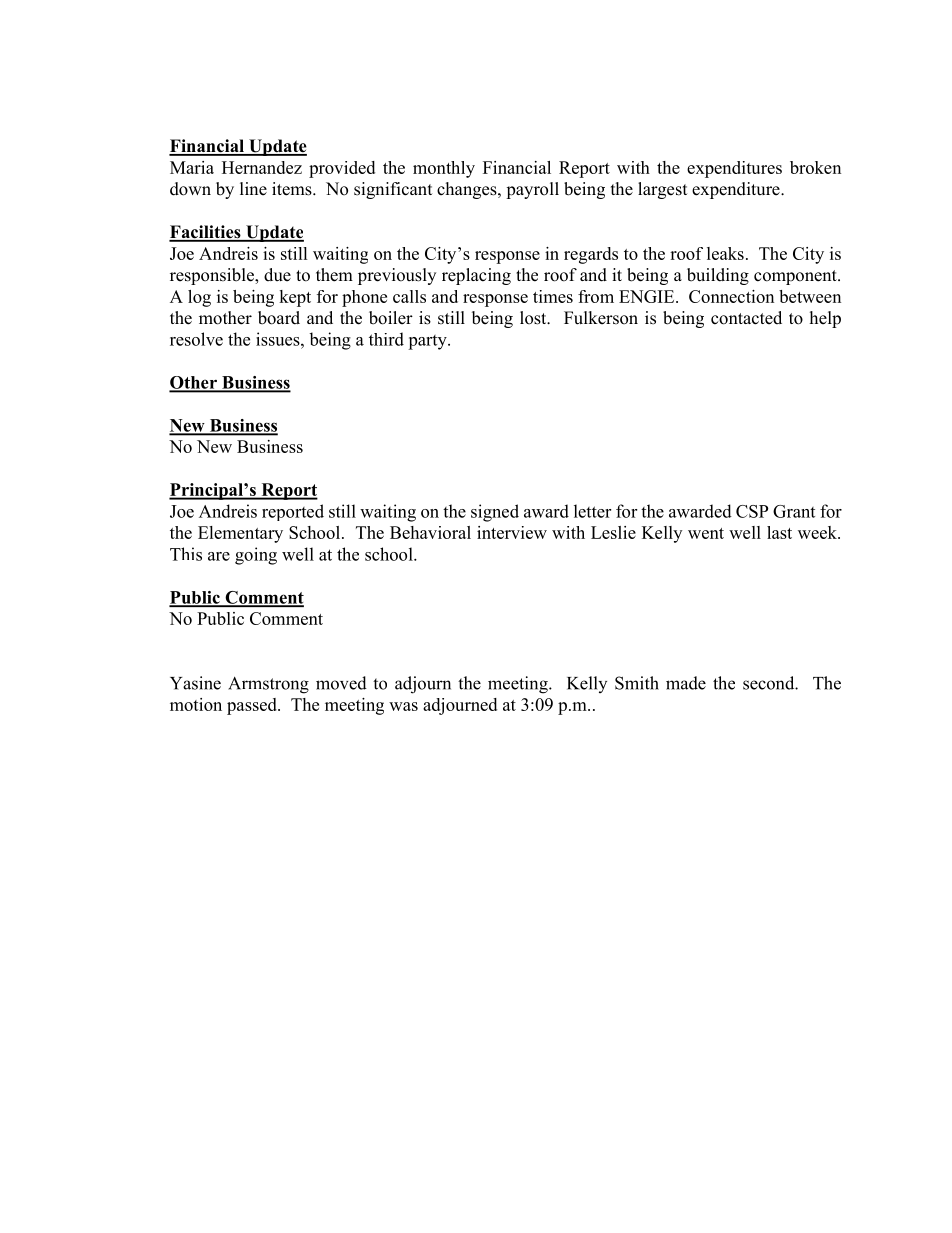 This image has height=1233, width=952. Describe the element at coordinates (746, 318) in the image. I see `contacted` at that location.
